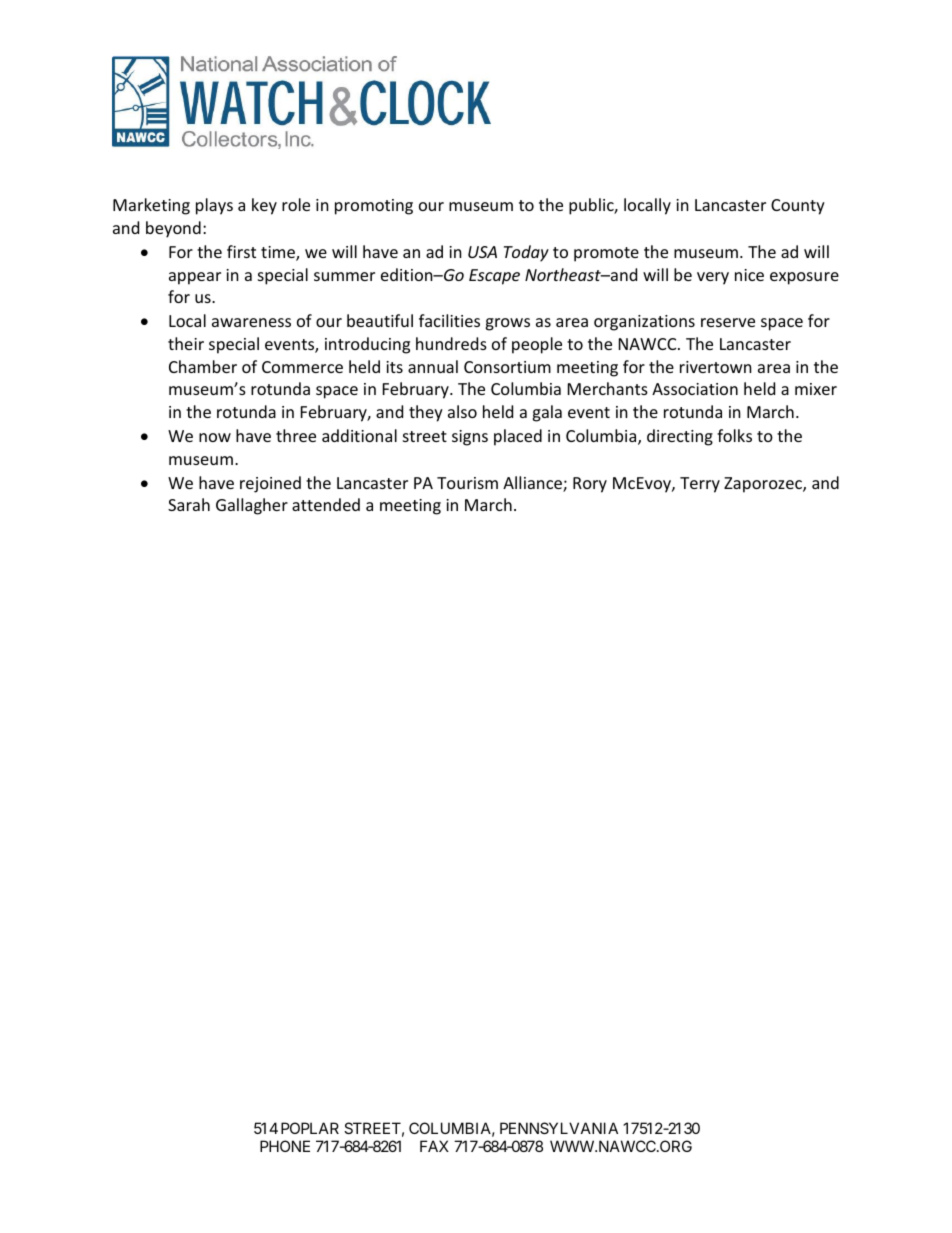 This document has height=1233, width=952. I want to click on PENNSYLVANIA, so click(559, 1128).
